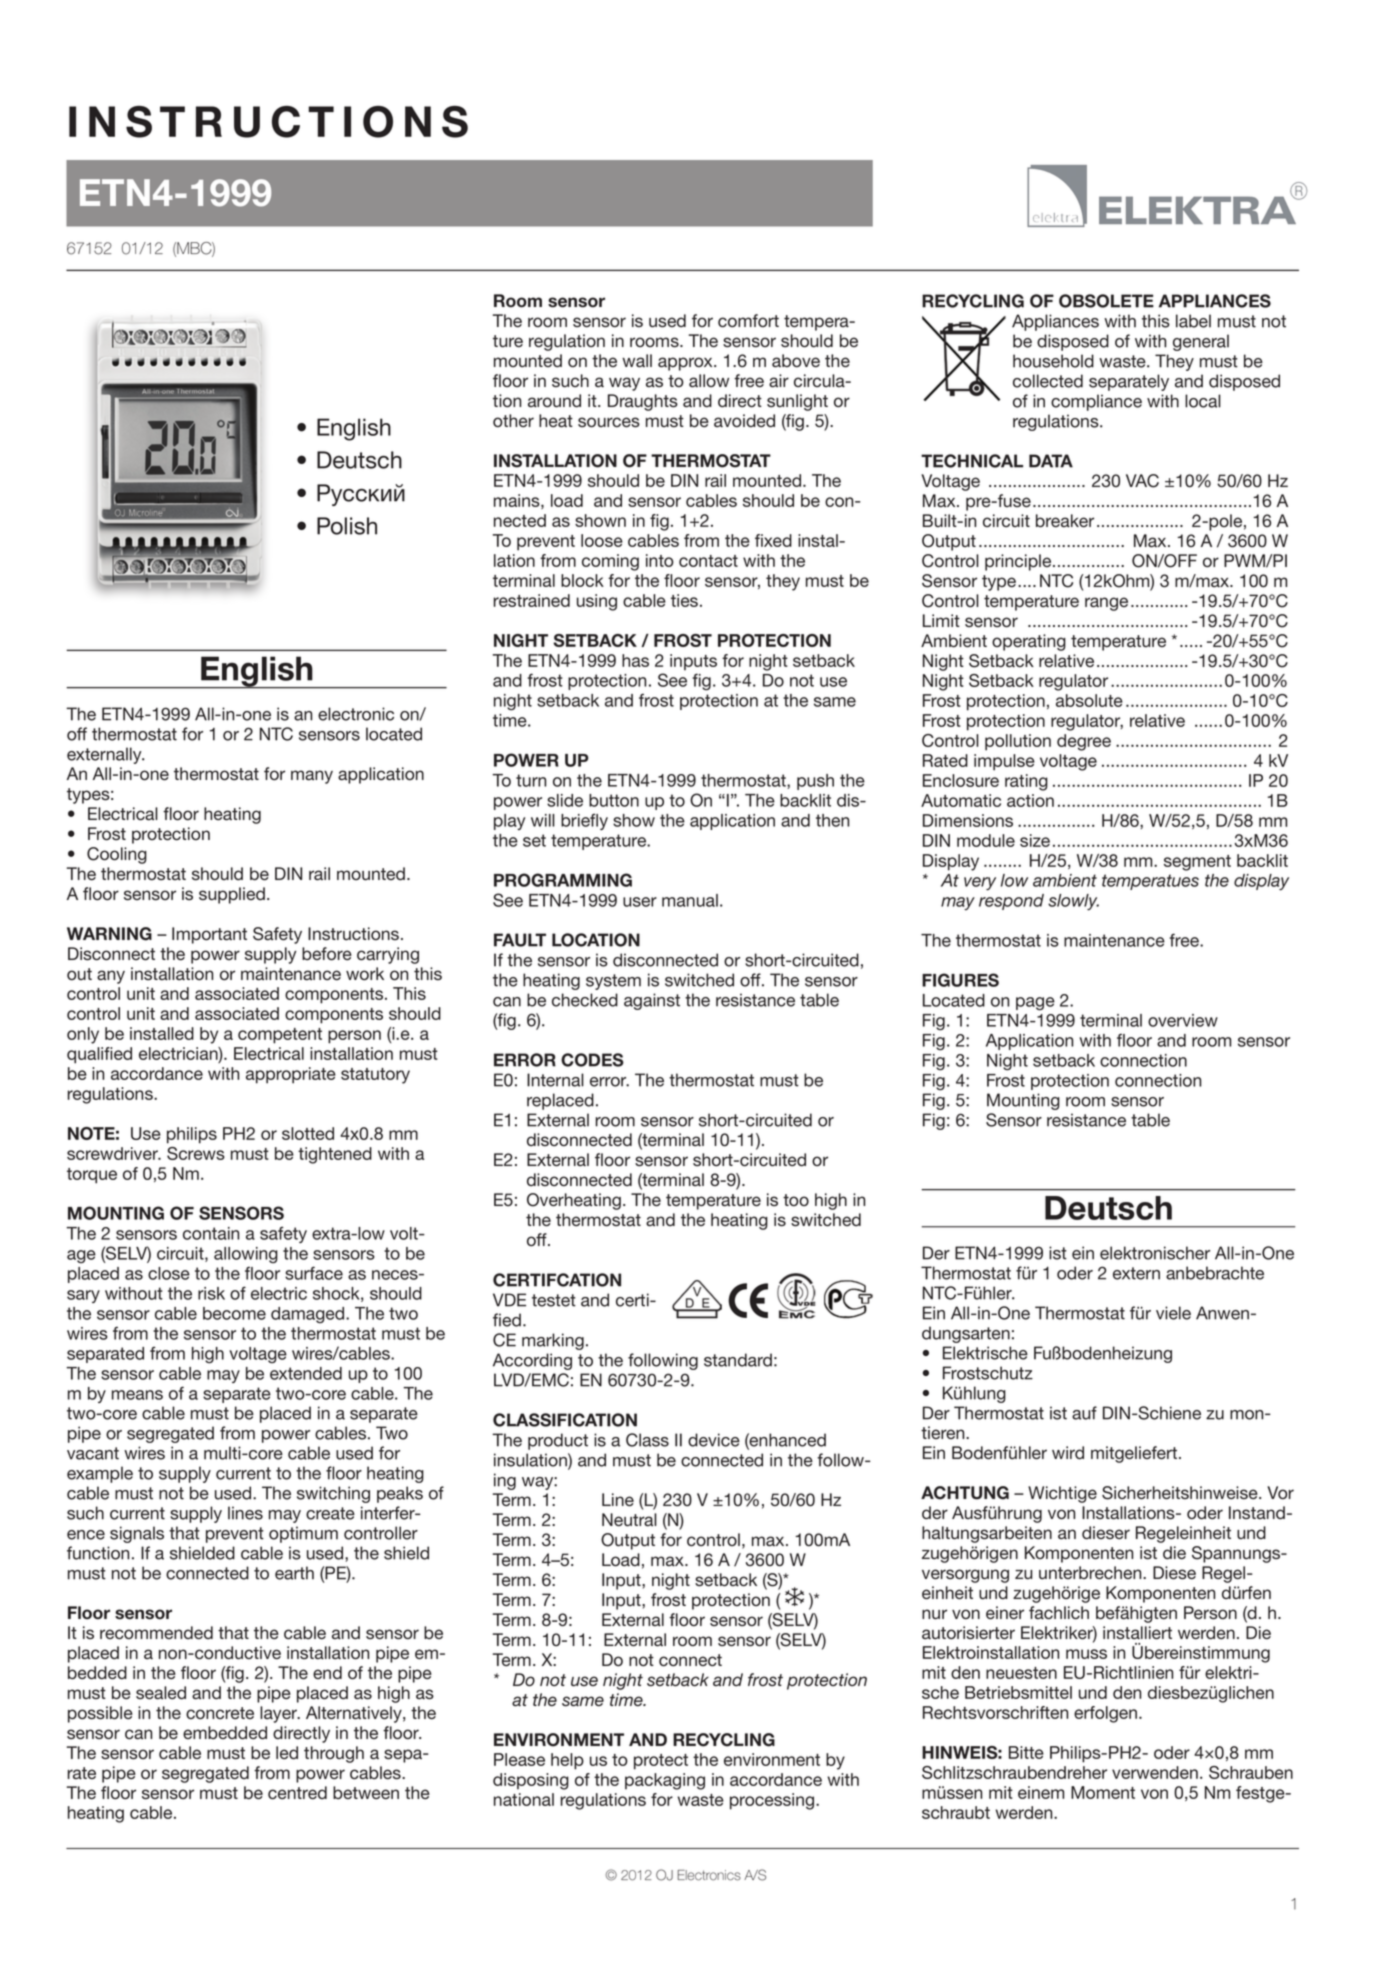 The height and width of the screenshot is (1979, 1399). Describe the element at coordinates (1073, 902) in the screenshot. I see `slowly` at that location.
